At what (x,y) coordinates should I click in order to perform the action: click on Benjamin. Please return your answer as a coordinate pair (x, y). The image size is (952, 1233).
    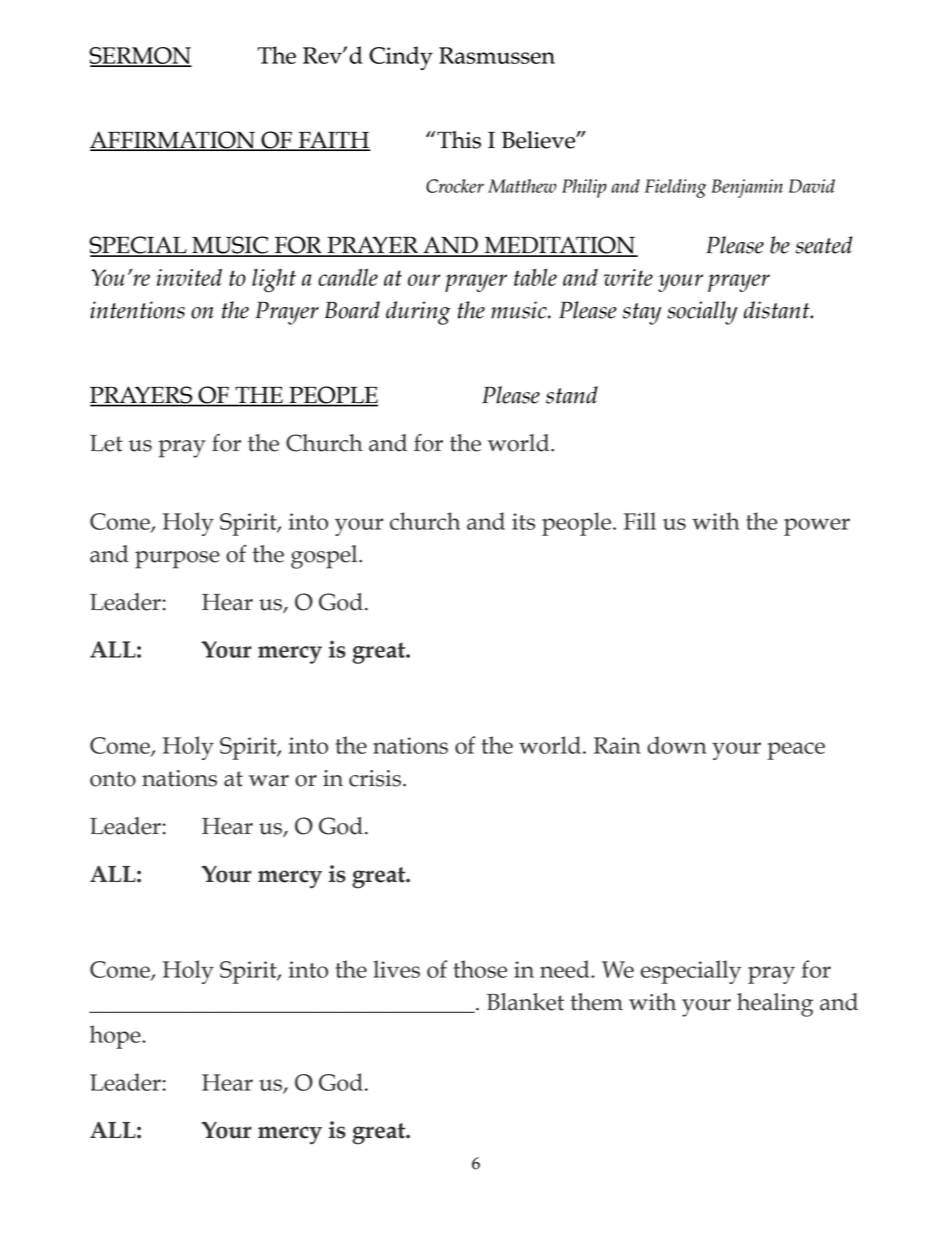
    Looking at the image, I should click on (747, 188).
